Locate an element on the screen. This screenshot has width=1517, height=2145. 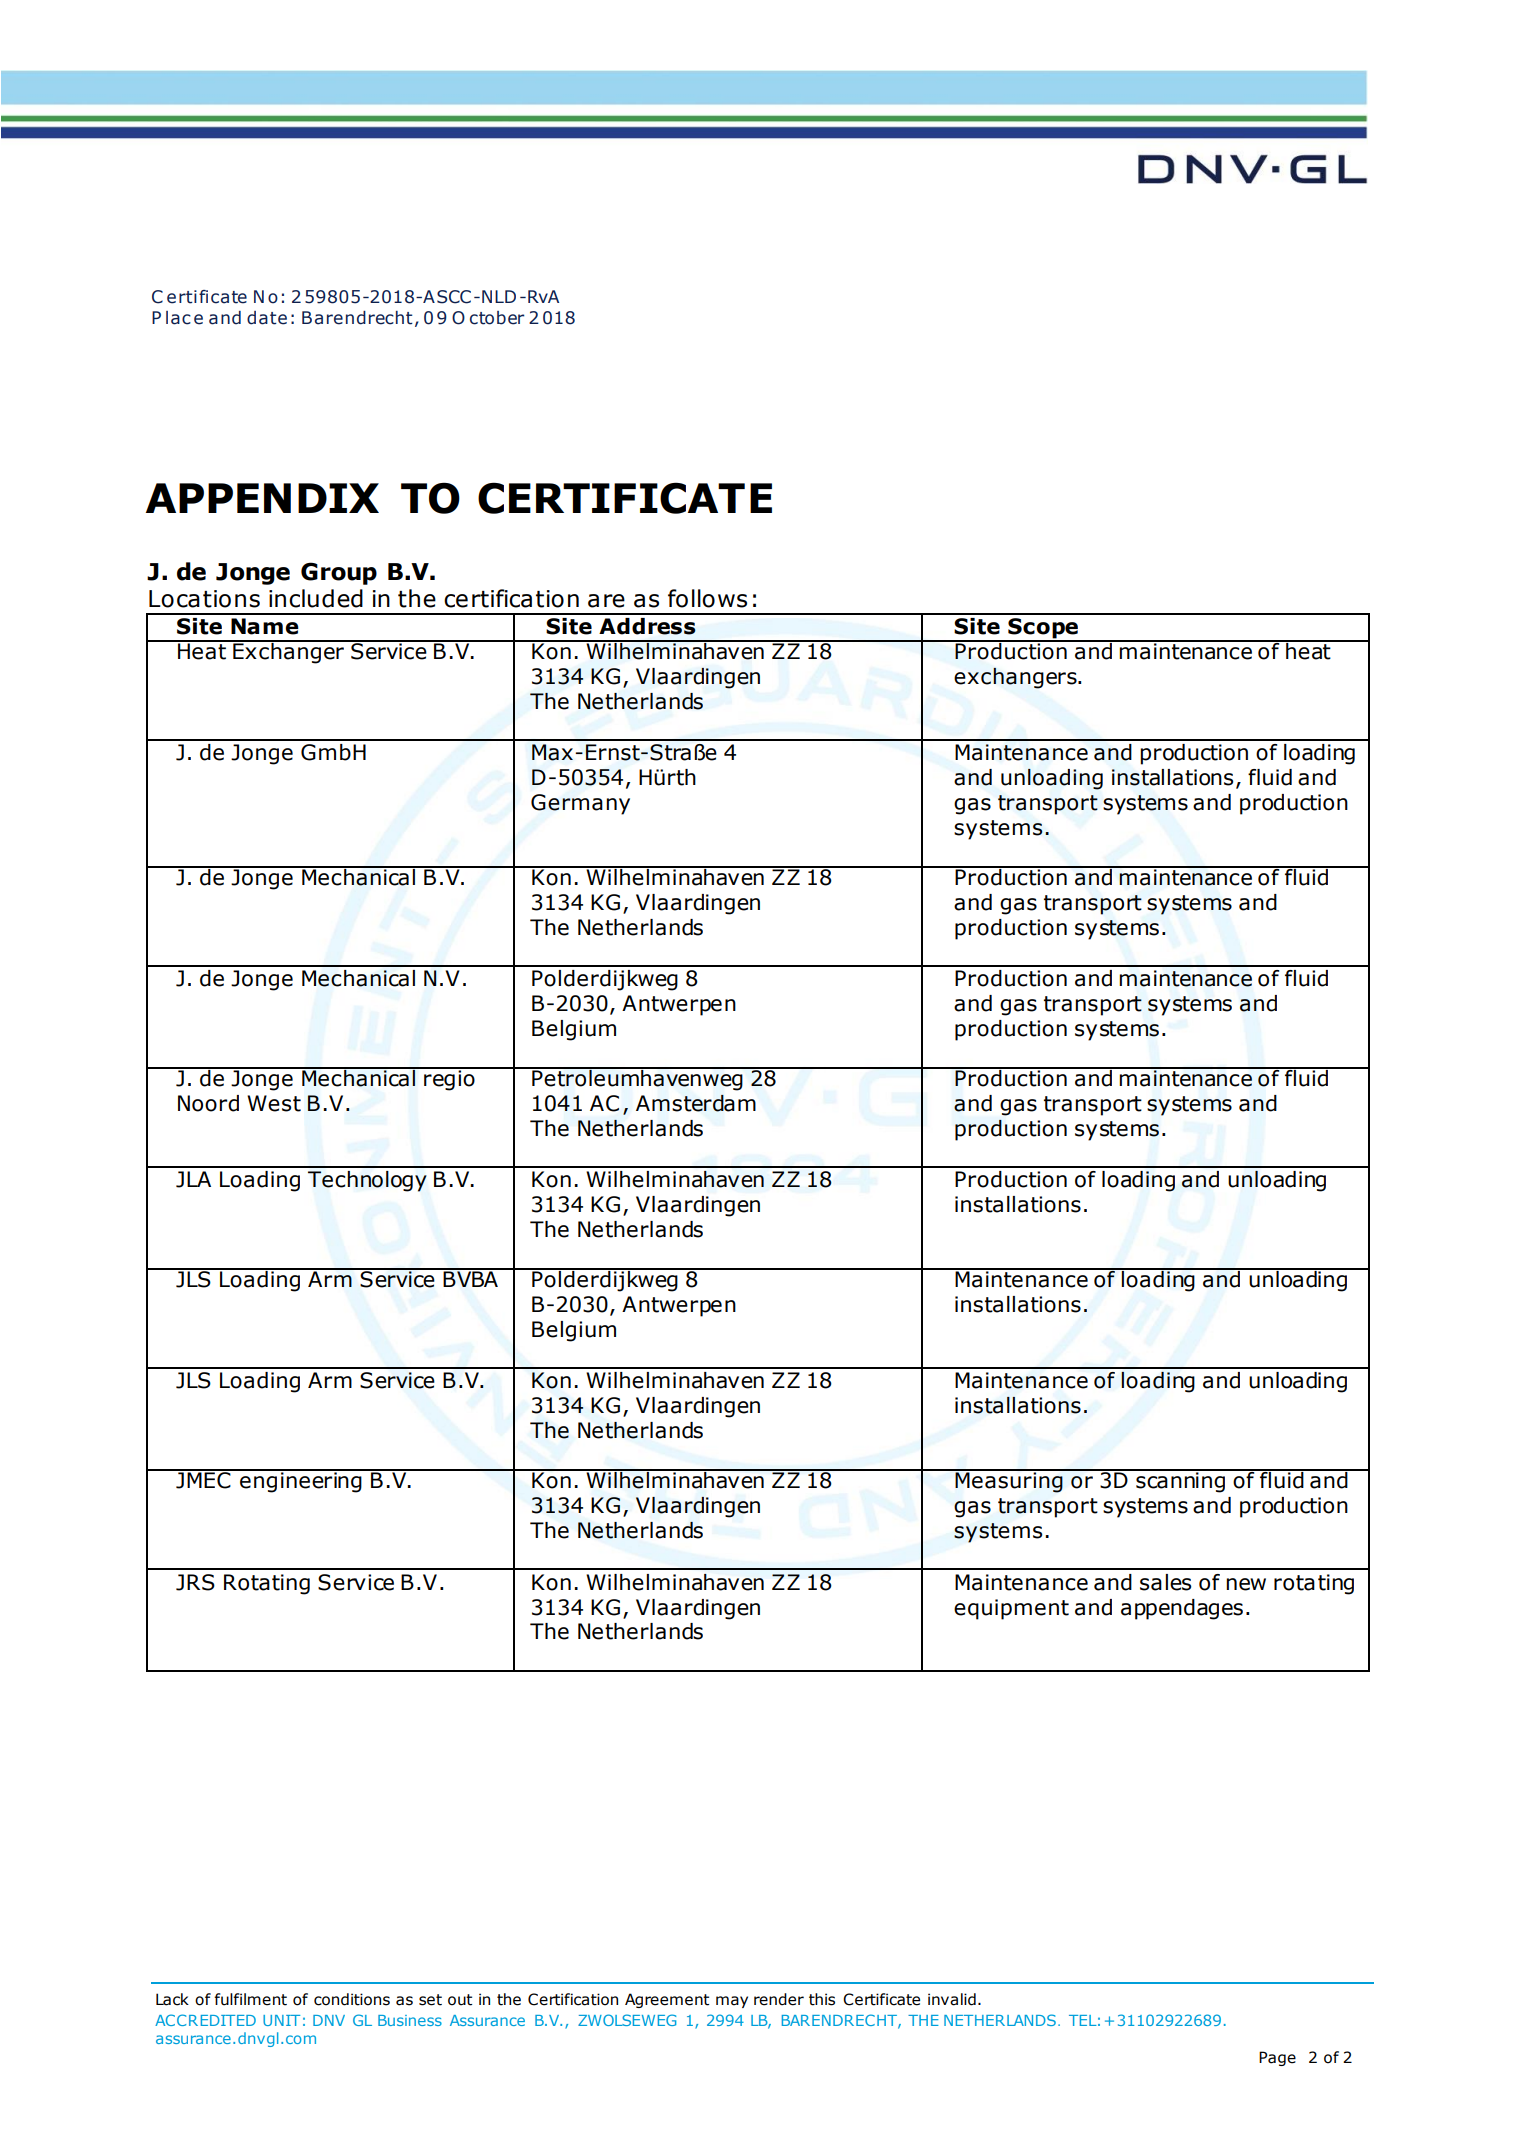
regio is located at coordinates (449, 1079).
